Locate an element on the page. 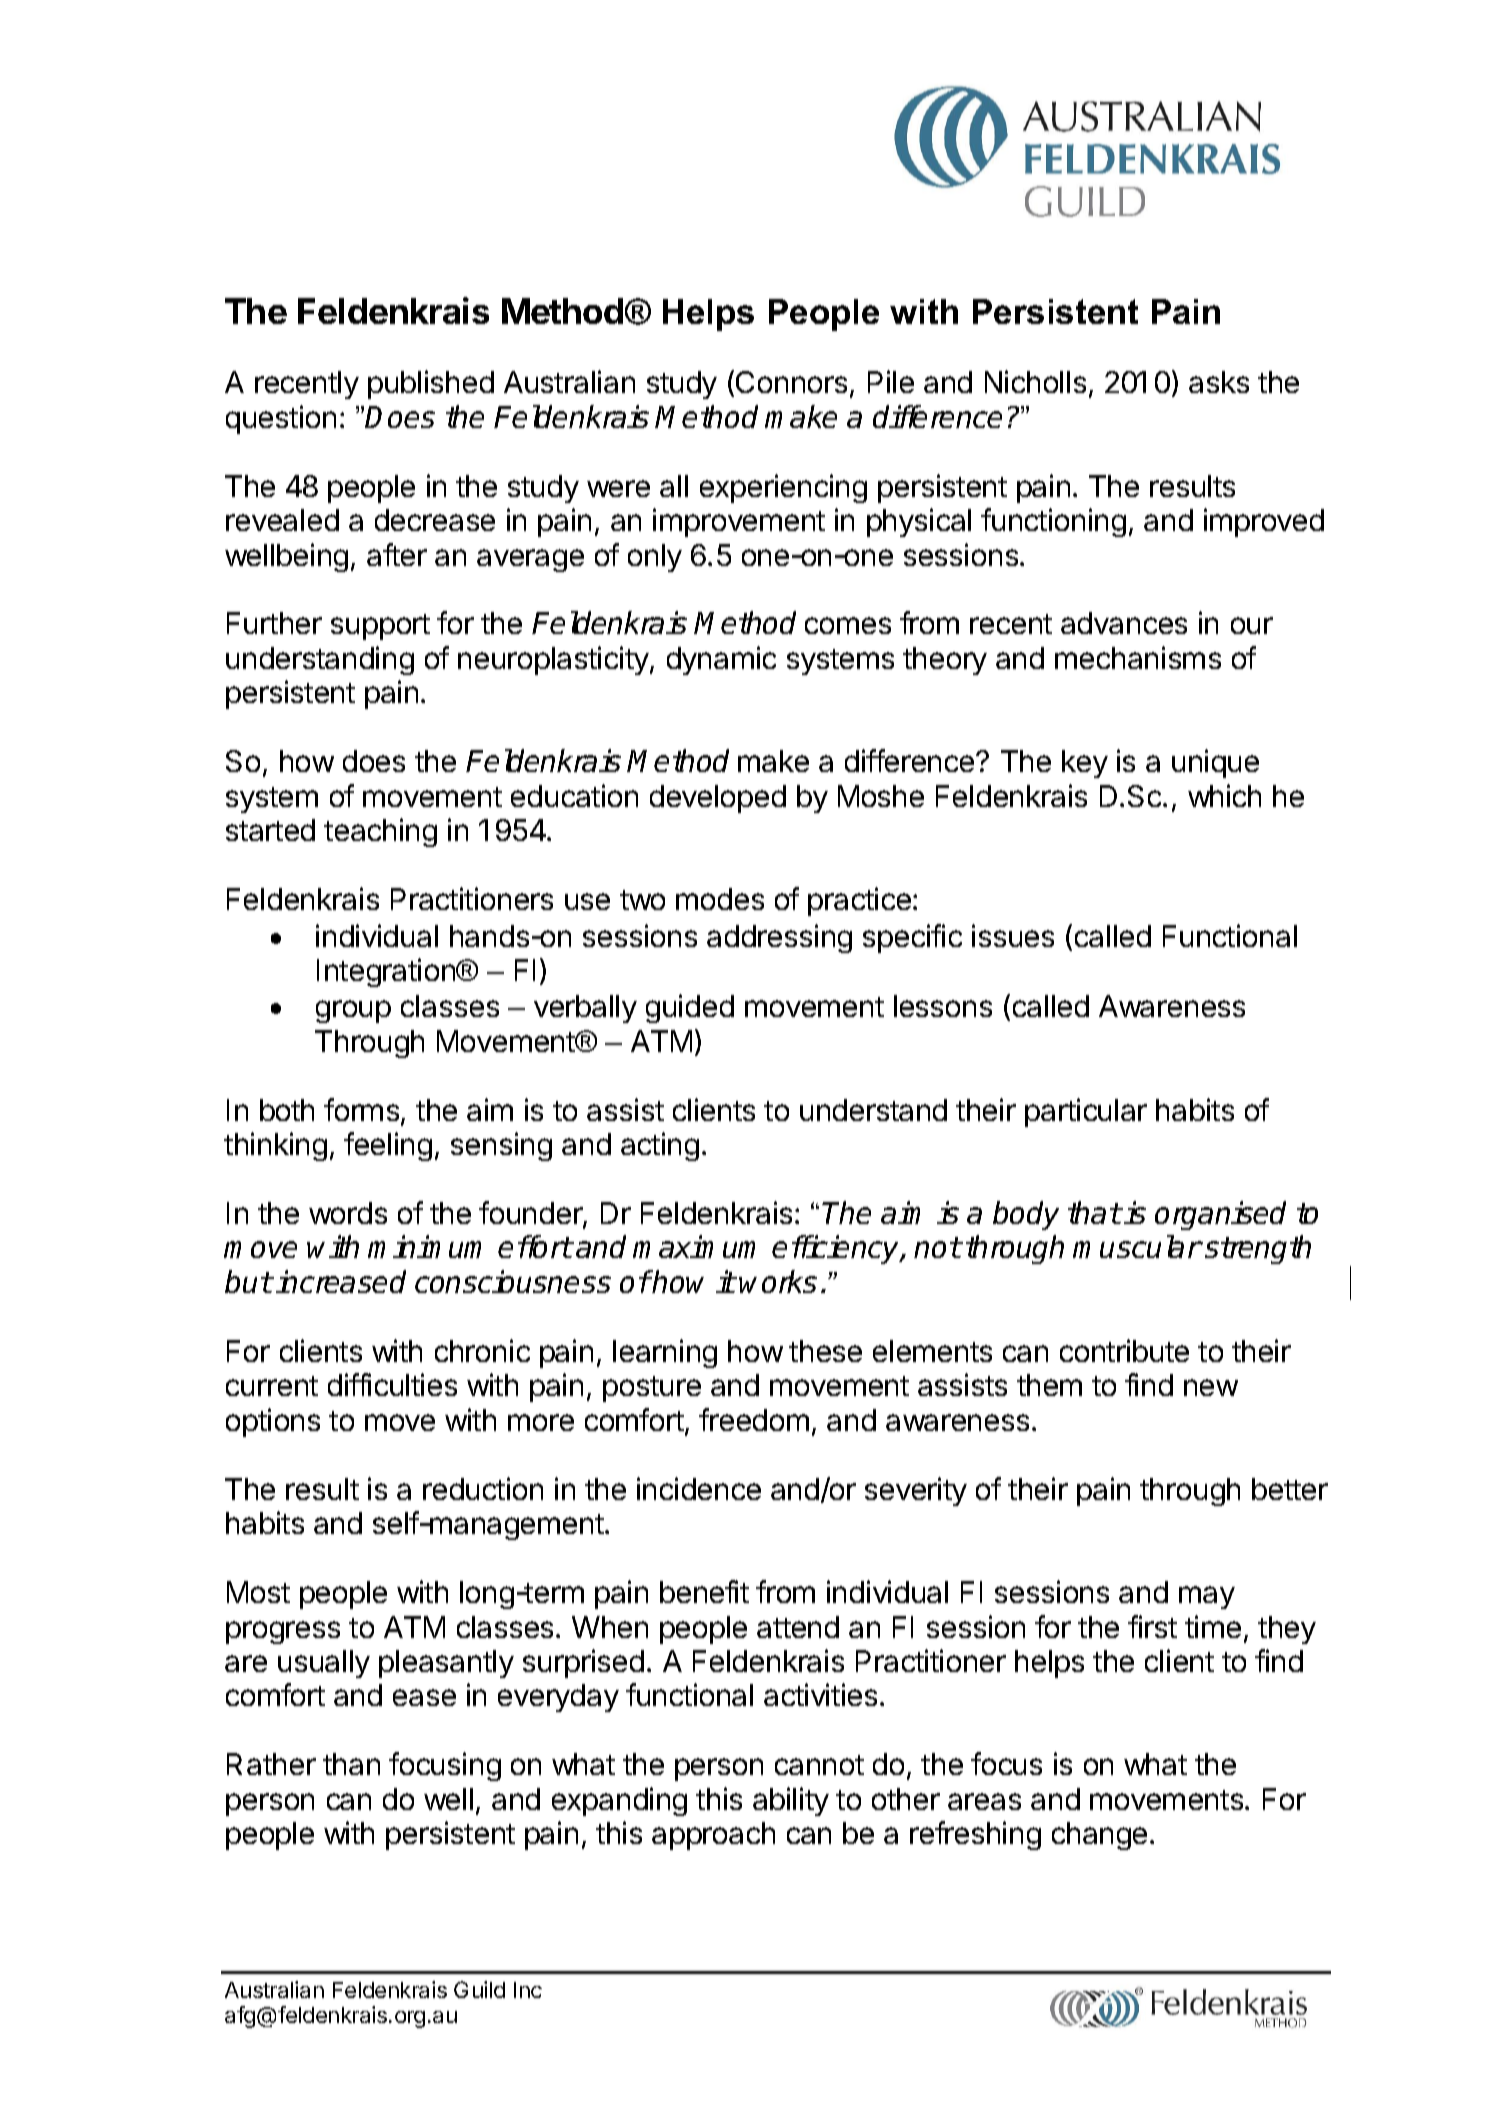  asks is located at coordinates (1219, 382).
